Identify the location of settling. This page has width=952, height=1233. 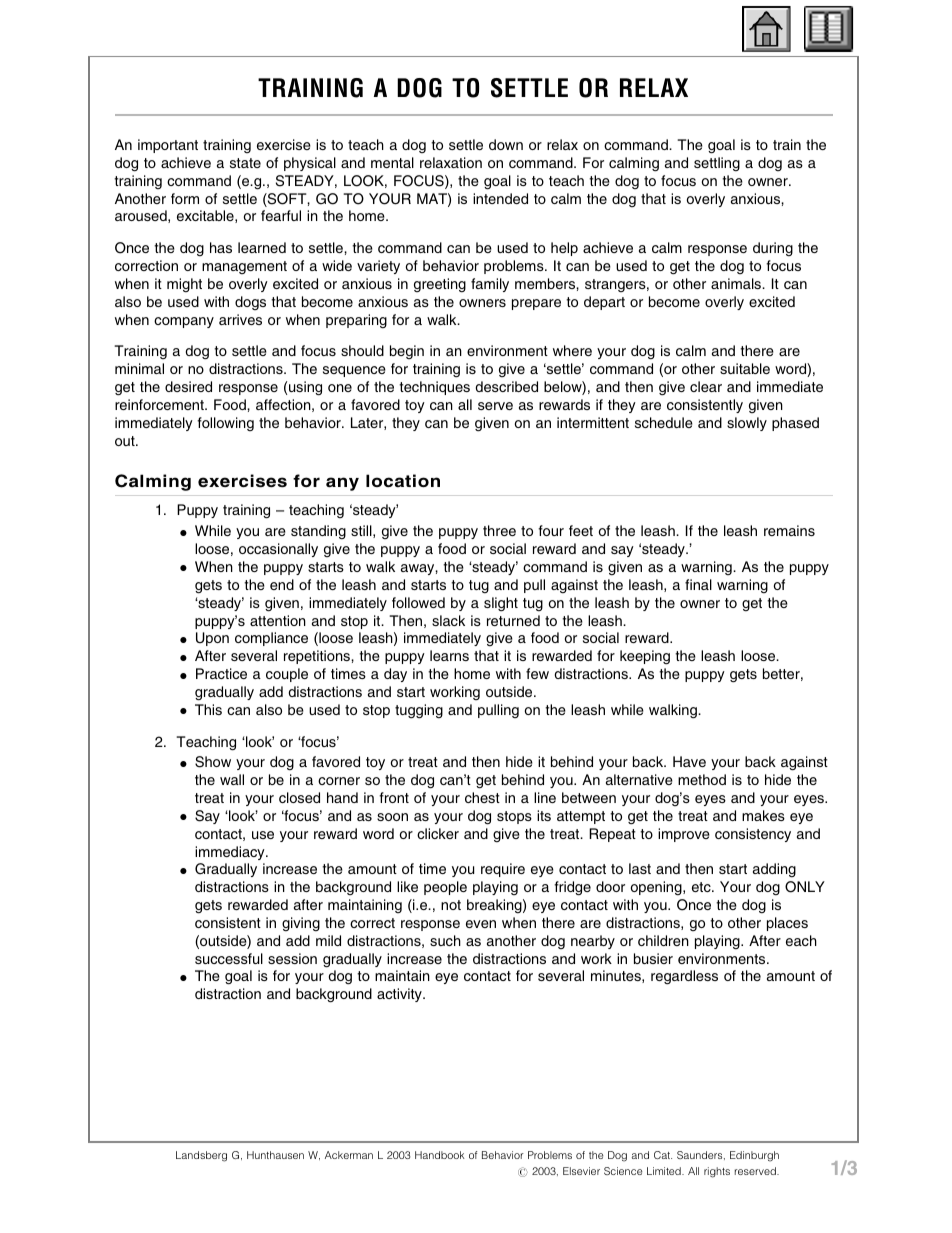
(717, 164).
